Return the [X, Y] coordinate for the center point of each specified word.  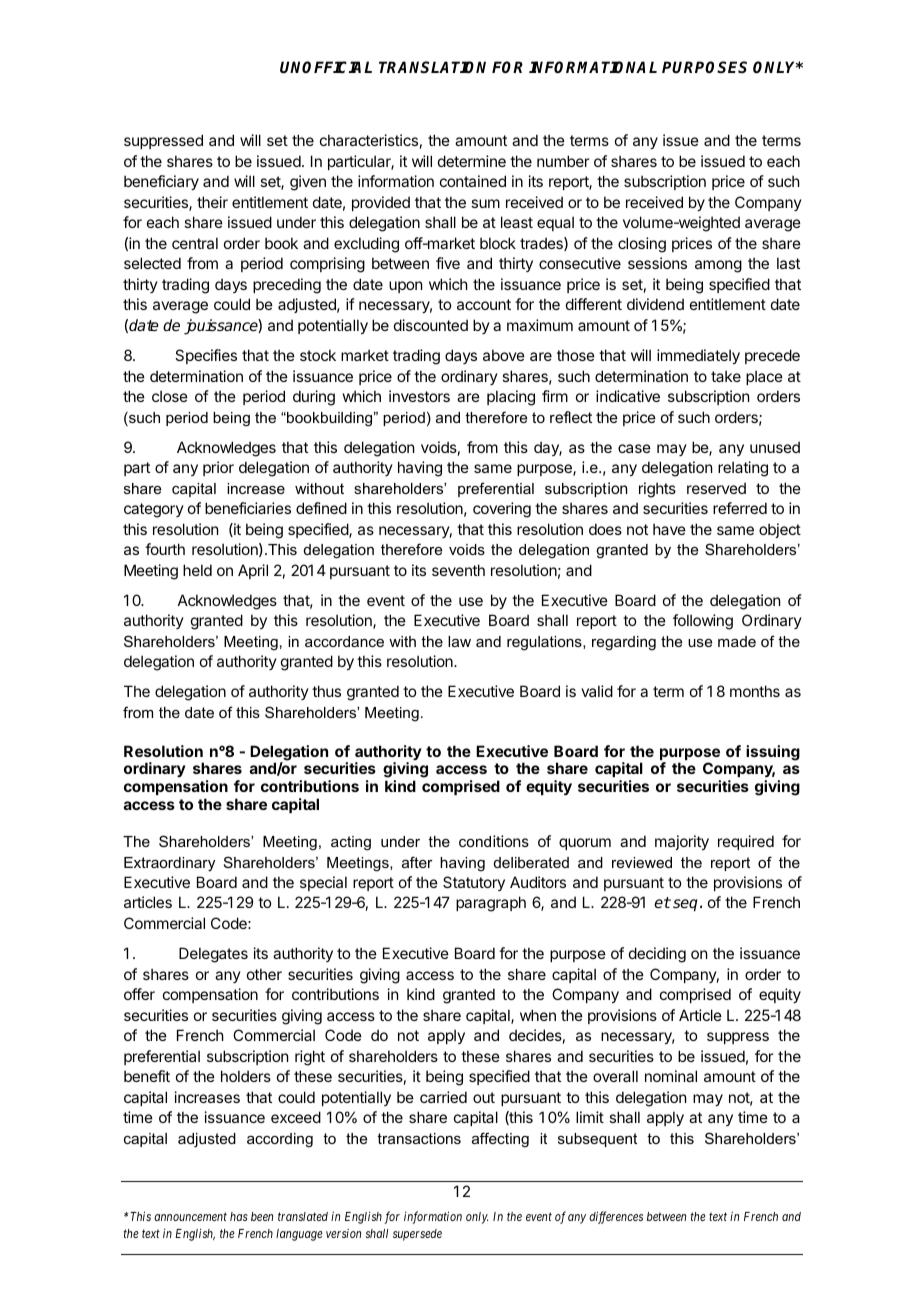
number [563, 161]
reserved [716, 488]
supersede [417, 1235]
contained [473, 181]
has [239, 1216]
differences [616, 1217]
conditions [494, 841]
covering [502, 510]
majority [682, 842]
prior [218, 468]
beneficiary [161, 182]
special [323, 883]
